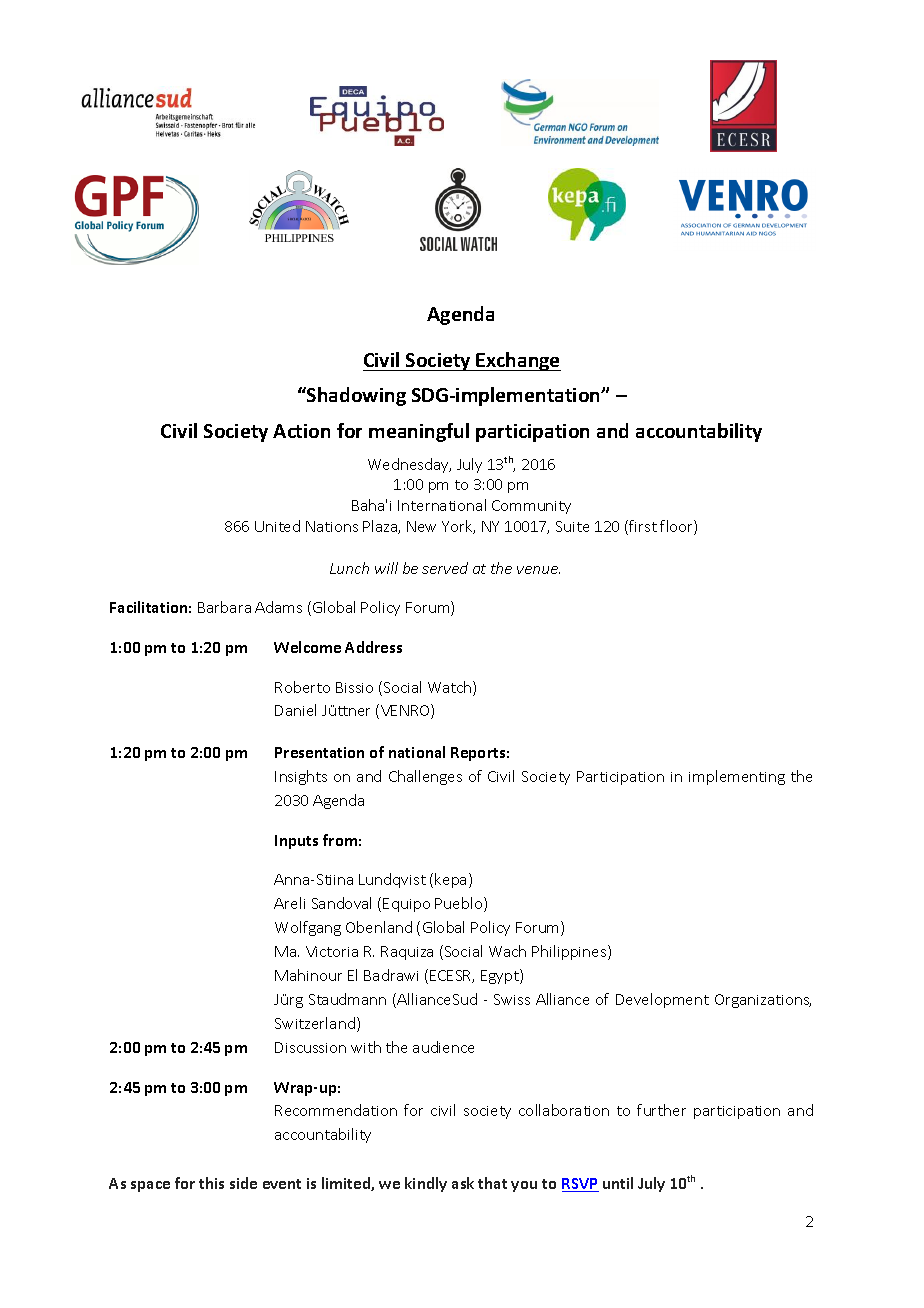  What do you see at coordinates (301, 431) in the screenshot?
I see `Action` at bounding box center [301, 431].
